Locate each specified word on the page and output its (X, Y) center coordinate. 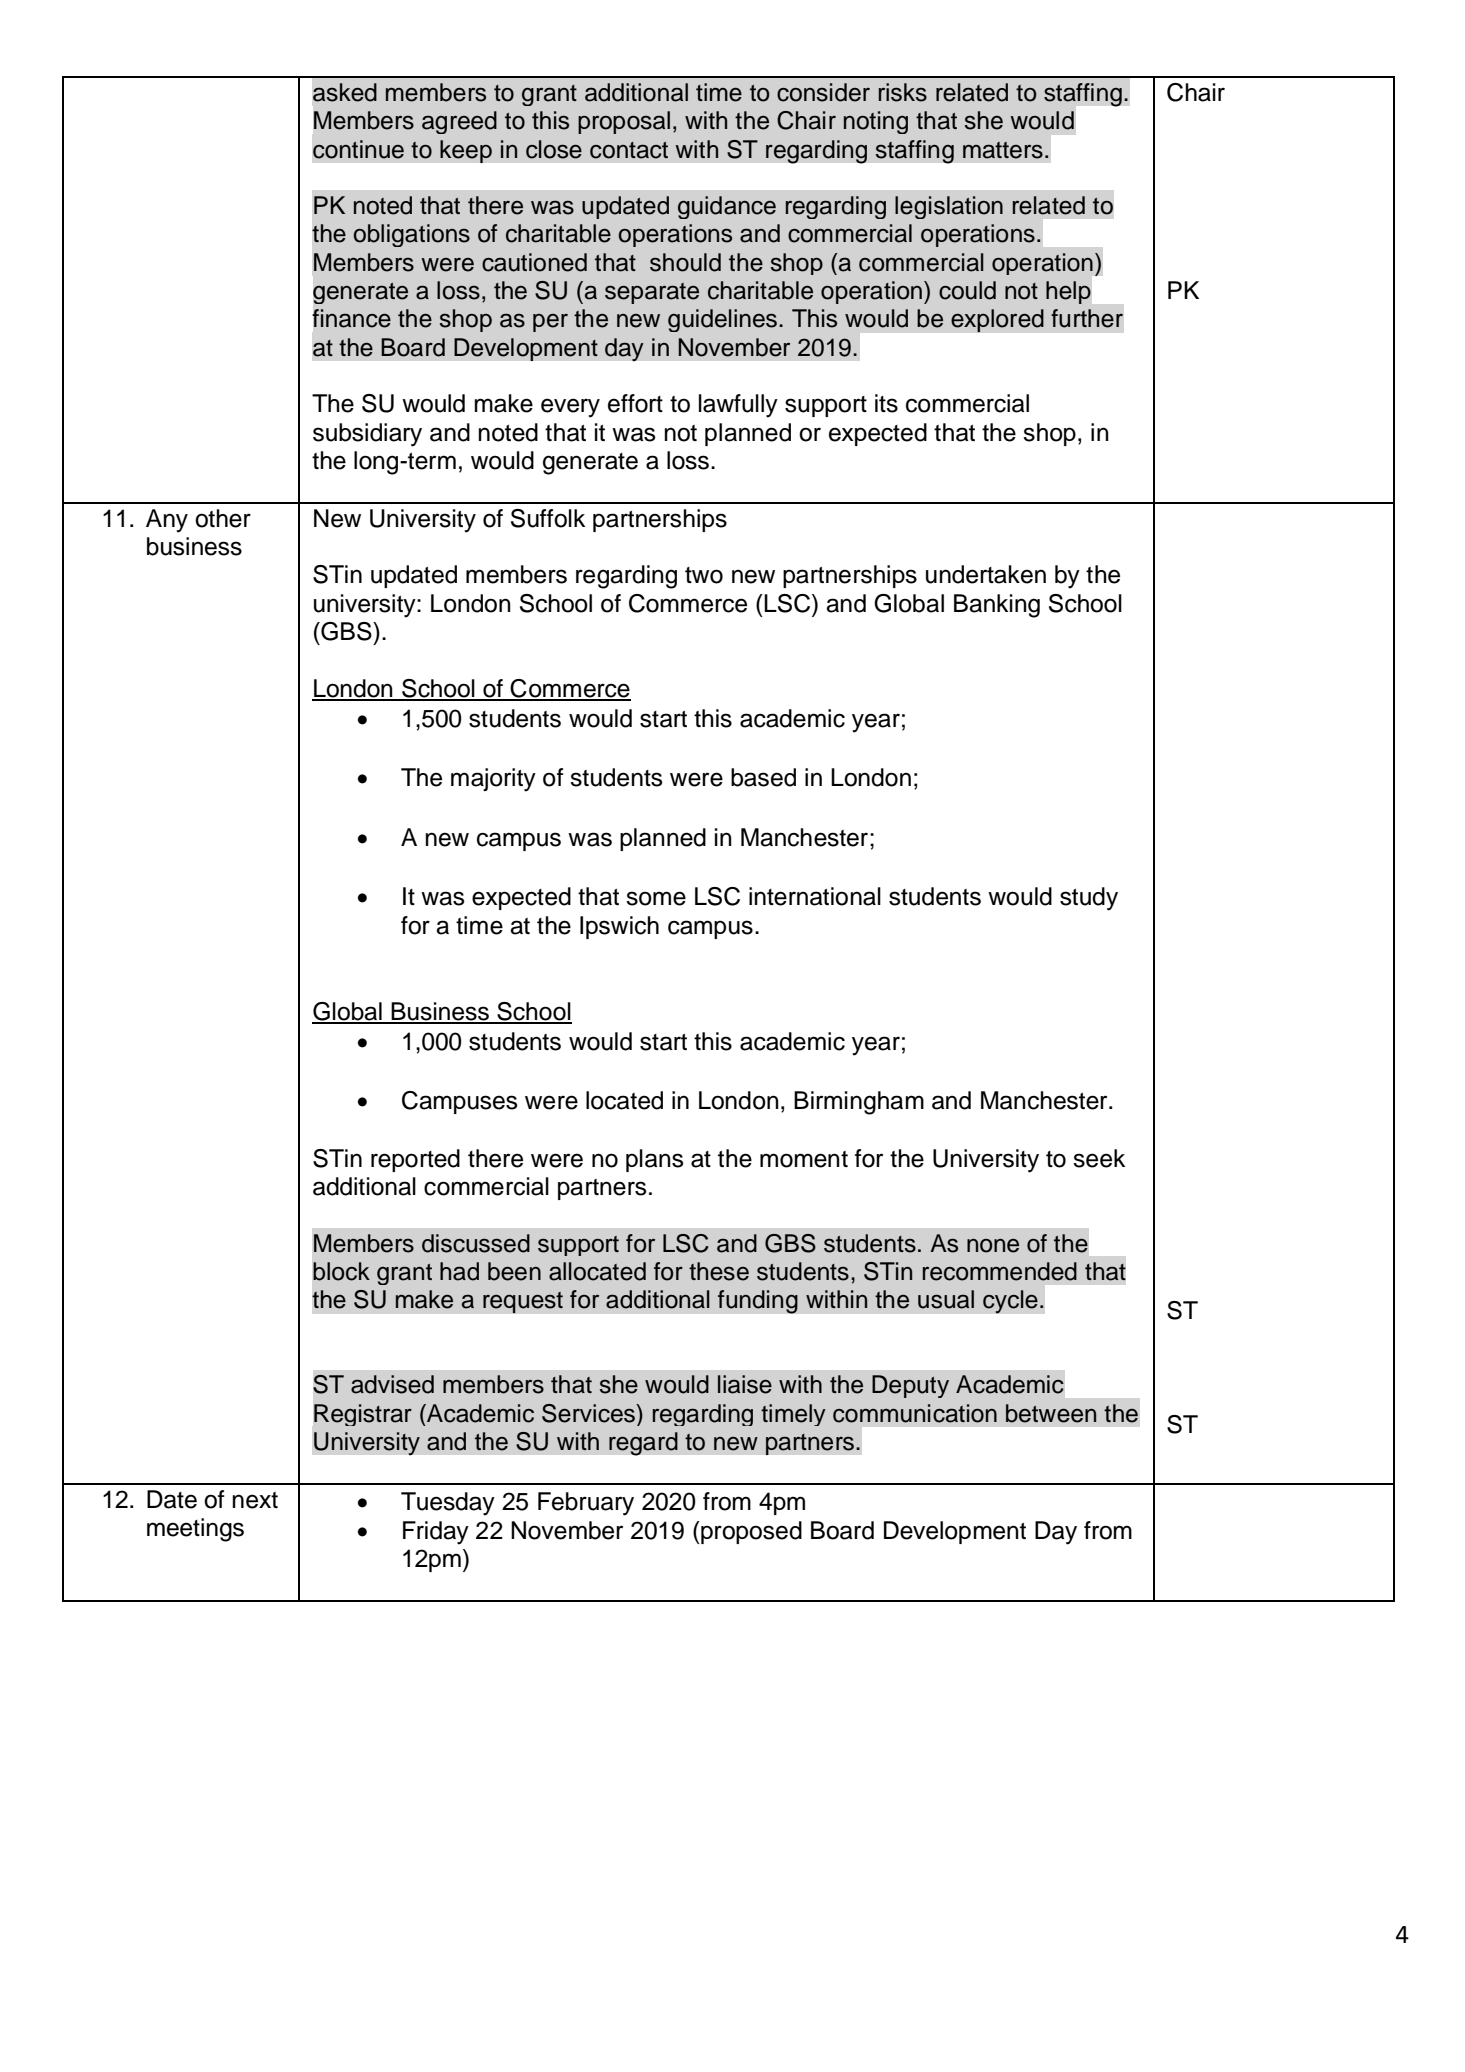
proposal (624, 122)
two (704, 575)
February (586, 1504)
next (255, 1500)
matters (1003, 150)
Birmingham (859, 1103)
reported (415, 1160)
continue (358, 149)
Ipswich (619, 927)
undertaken (986, 574)
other (223, 518)
